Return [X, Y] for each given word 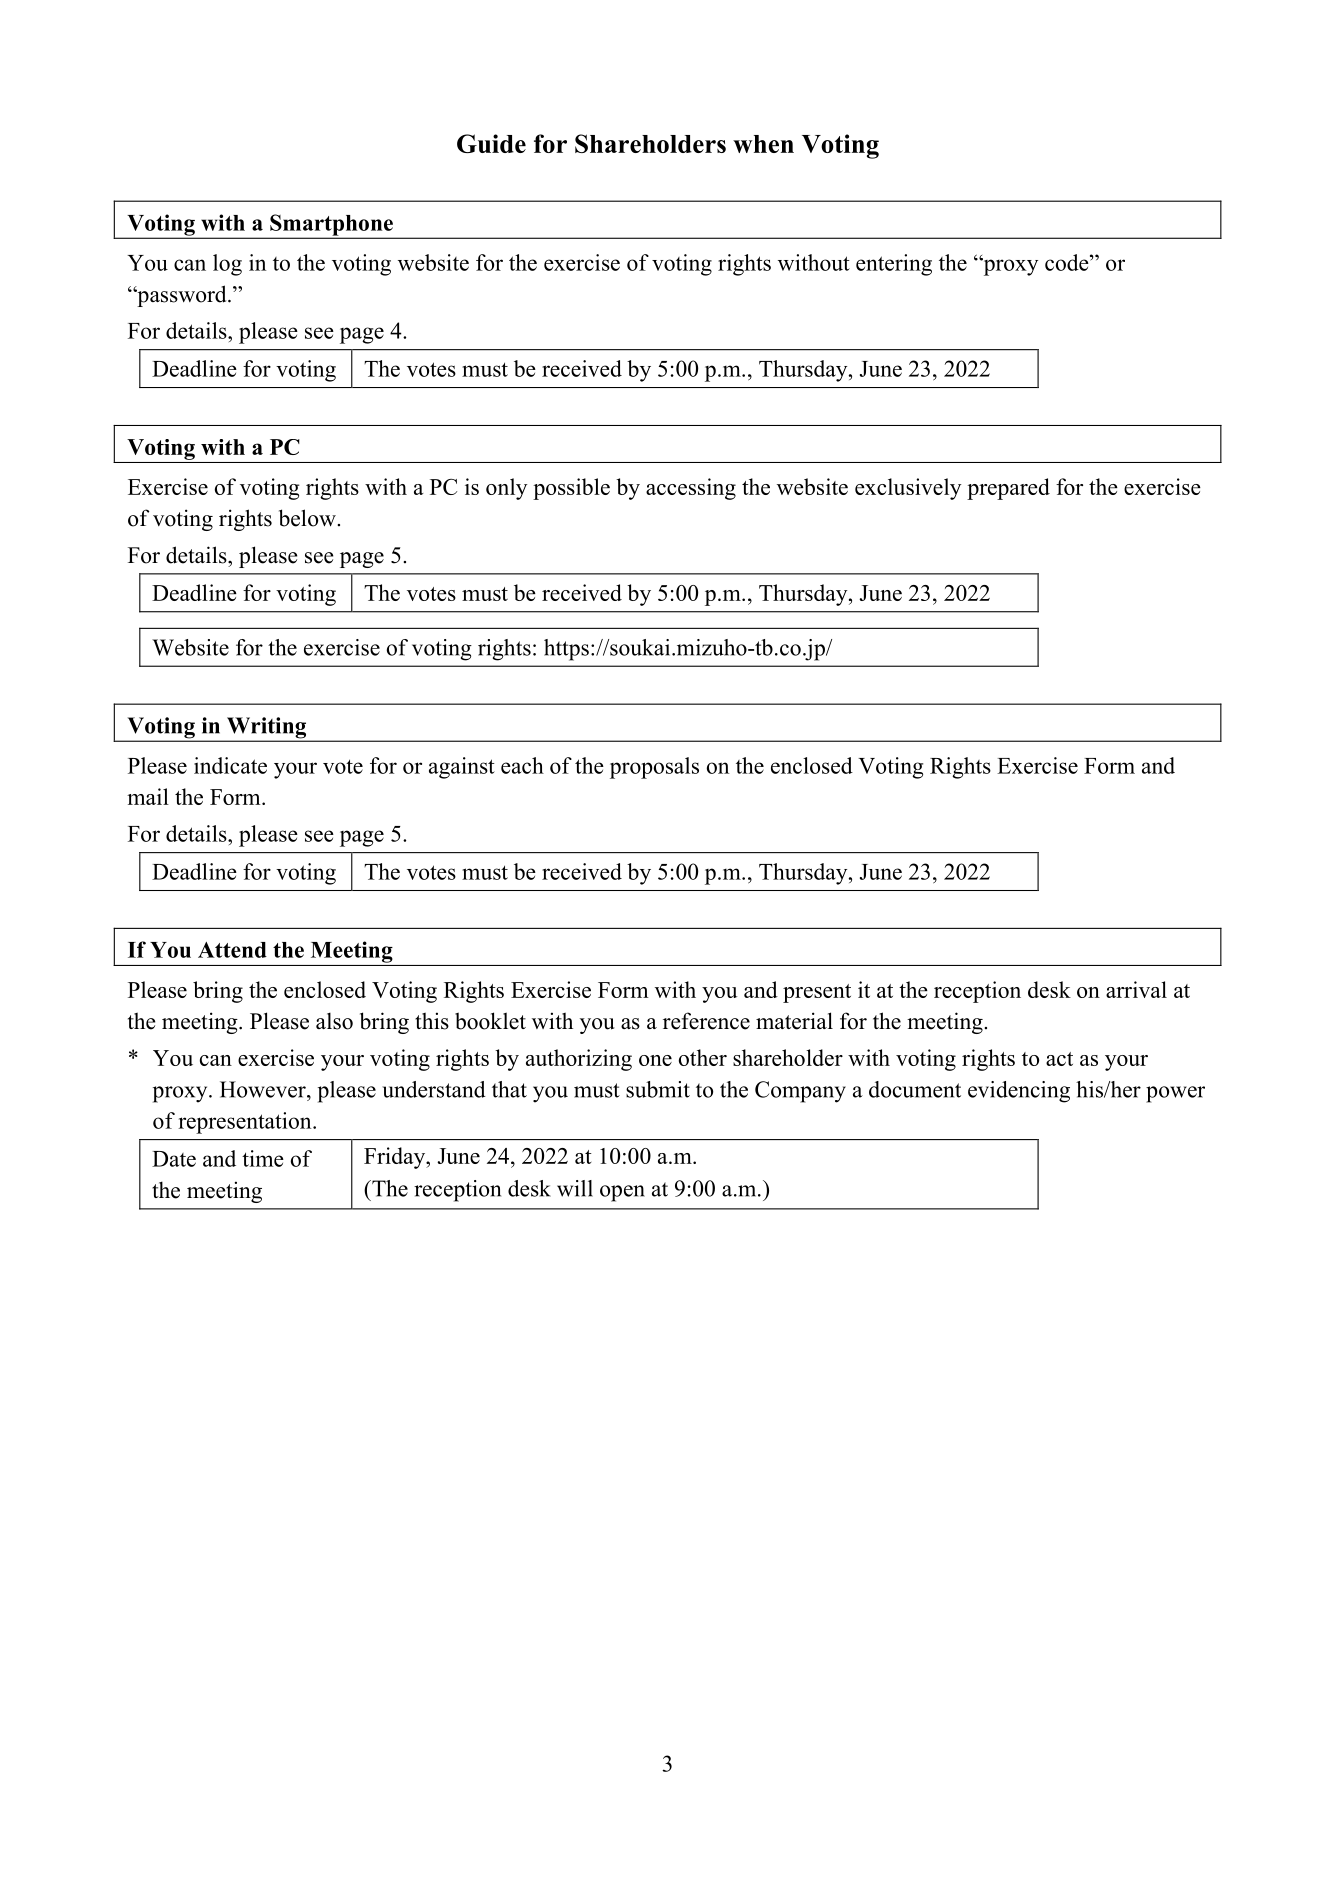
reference [706, 1021]
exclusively [908, 489]
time [263, 1158]
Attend [232, 950]
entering [894, 265]
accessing [691, 489]
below [308, 518]
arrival [1136, 989]
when [763, 144]
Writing [266, 729]
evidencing [1019, 1092]
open [622, 1193]
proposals [654, 768]
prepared [1008, 489]
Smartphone [331, 226]
